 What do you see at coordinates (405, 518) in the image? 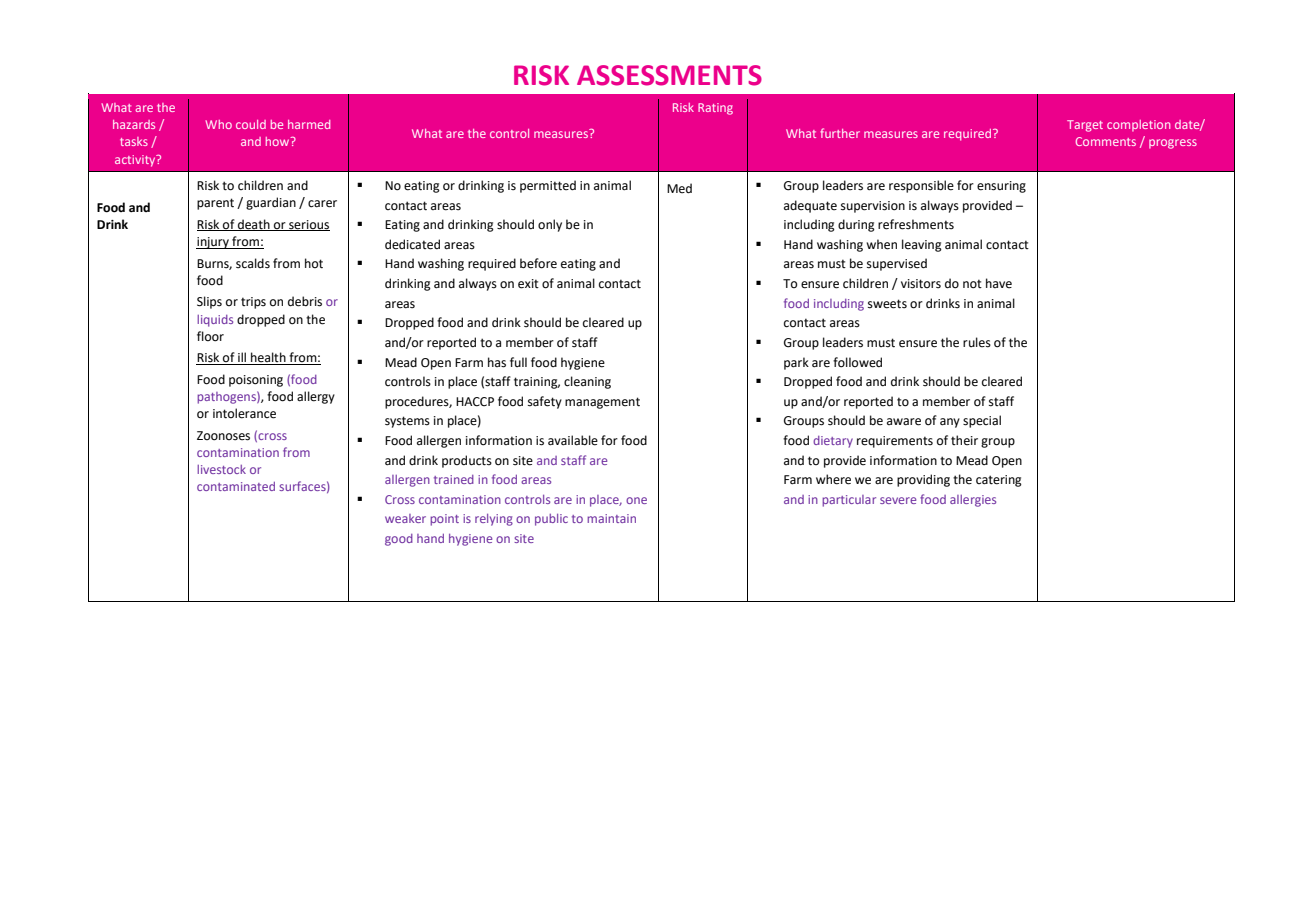
I see `weaker` at bounding box center [405, 518].
